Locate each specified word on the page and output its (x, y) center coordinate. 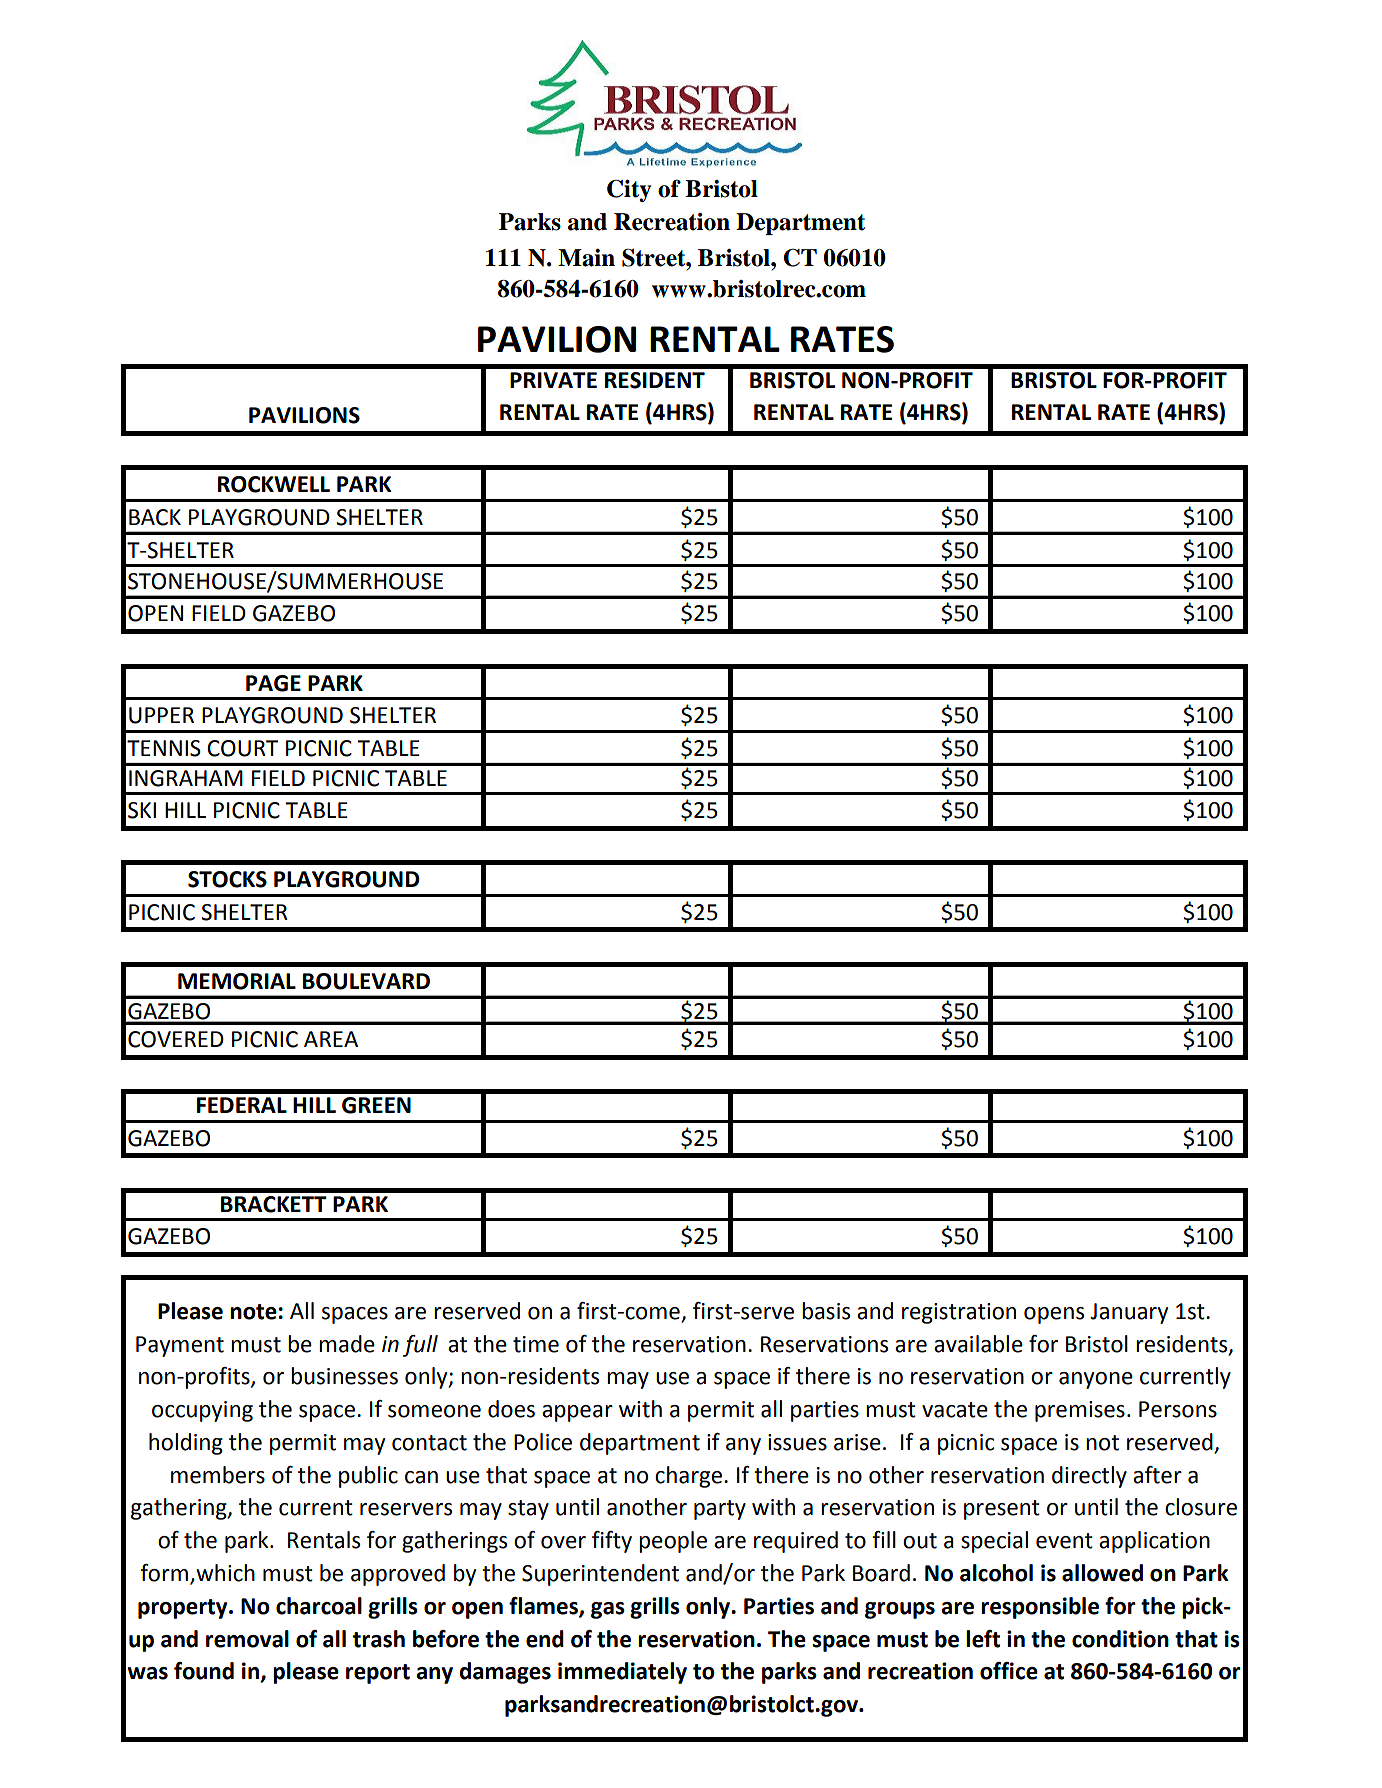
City (629, 190)
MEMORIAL (237, 981)
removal (247, 1639)
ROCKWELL (274, 484)
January (1129, 1313)
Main (586, 258)
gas (608, 1610)
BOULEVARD (366, 981)
